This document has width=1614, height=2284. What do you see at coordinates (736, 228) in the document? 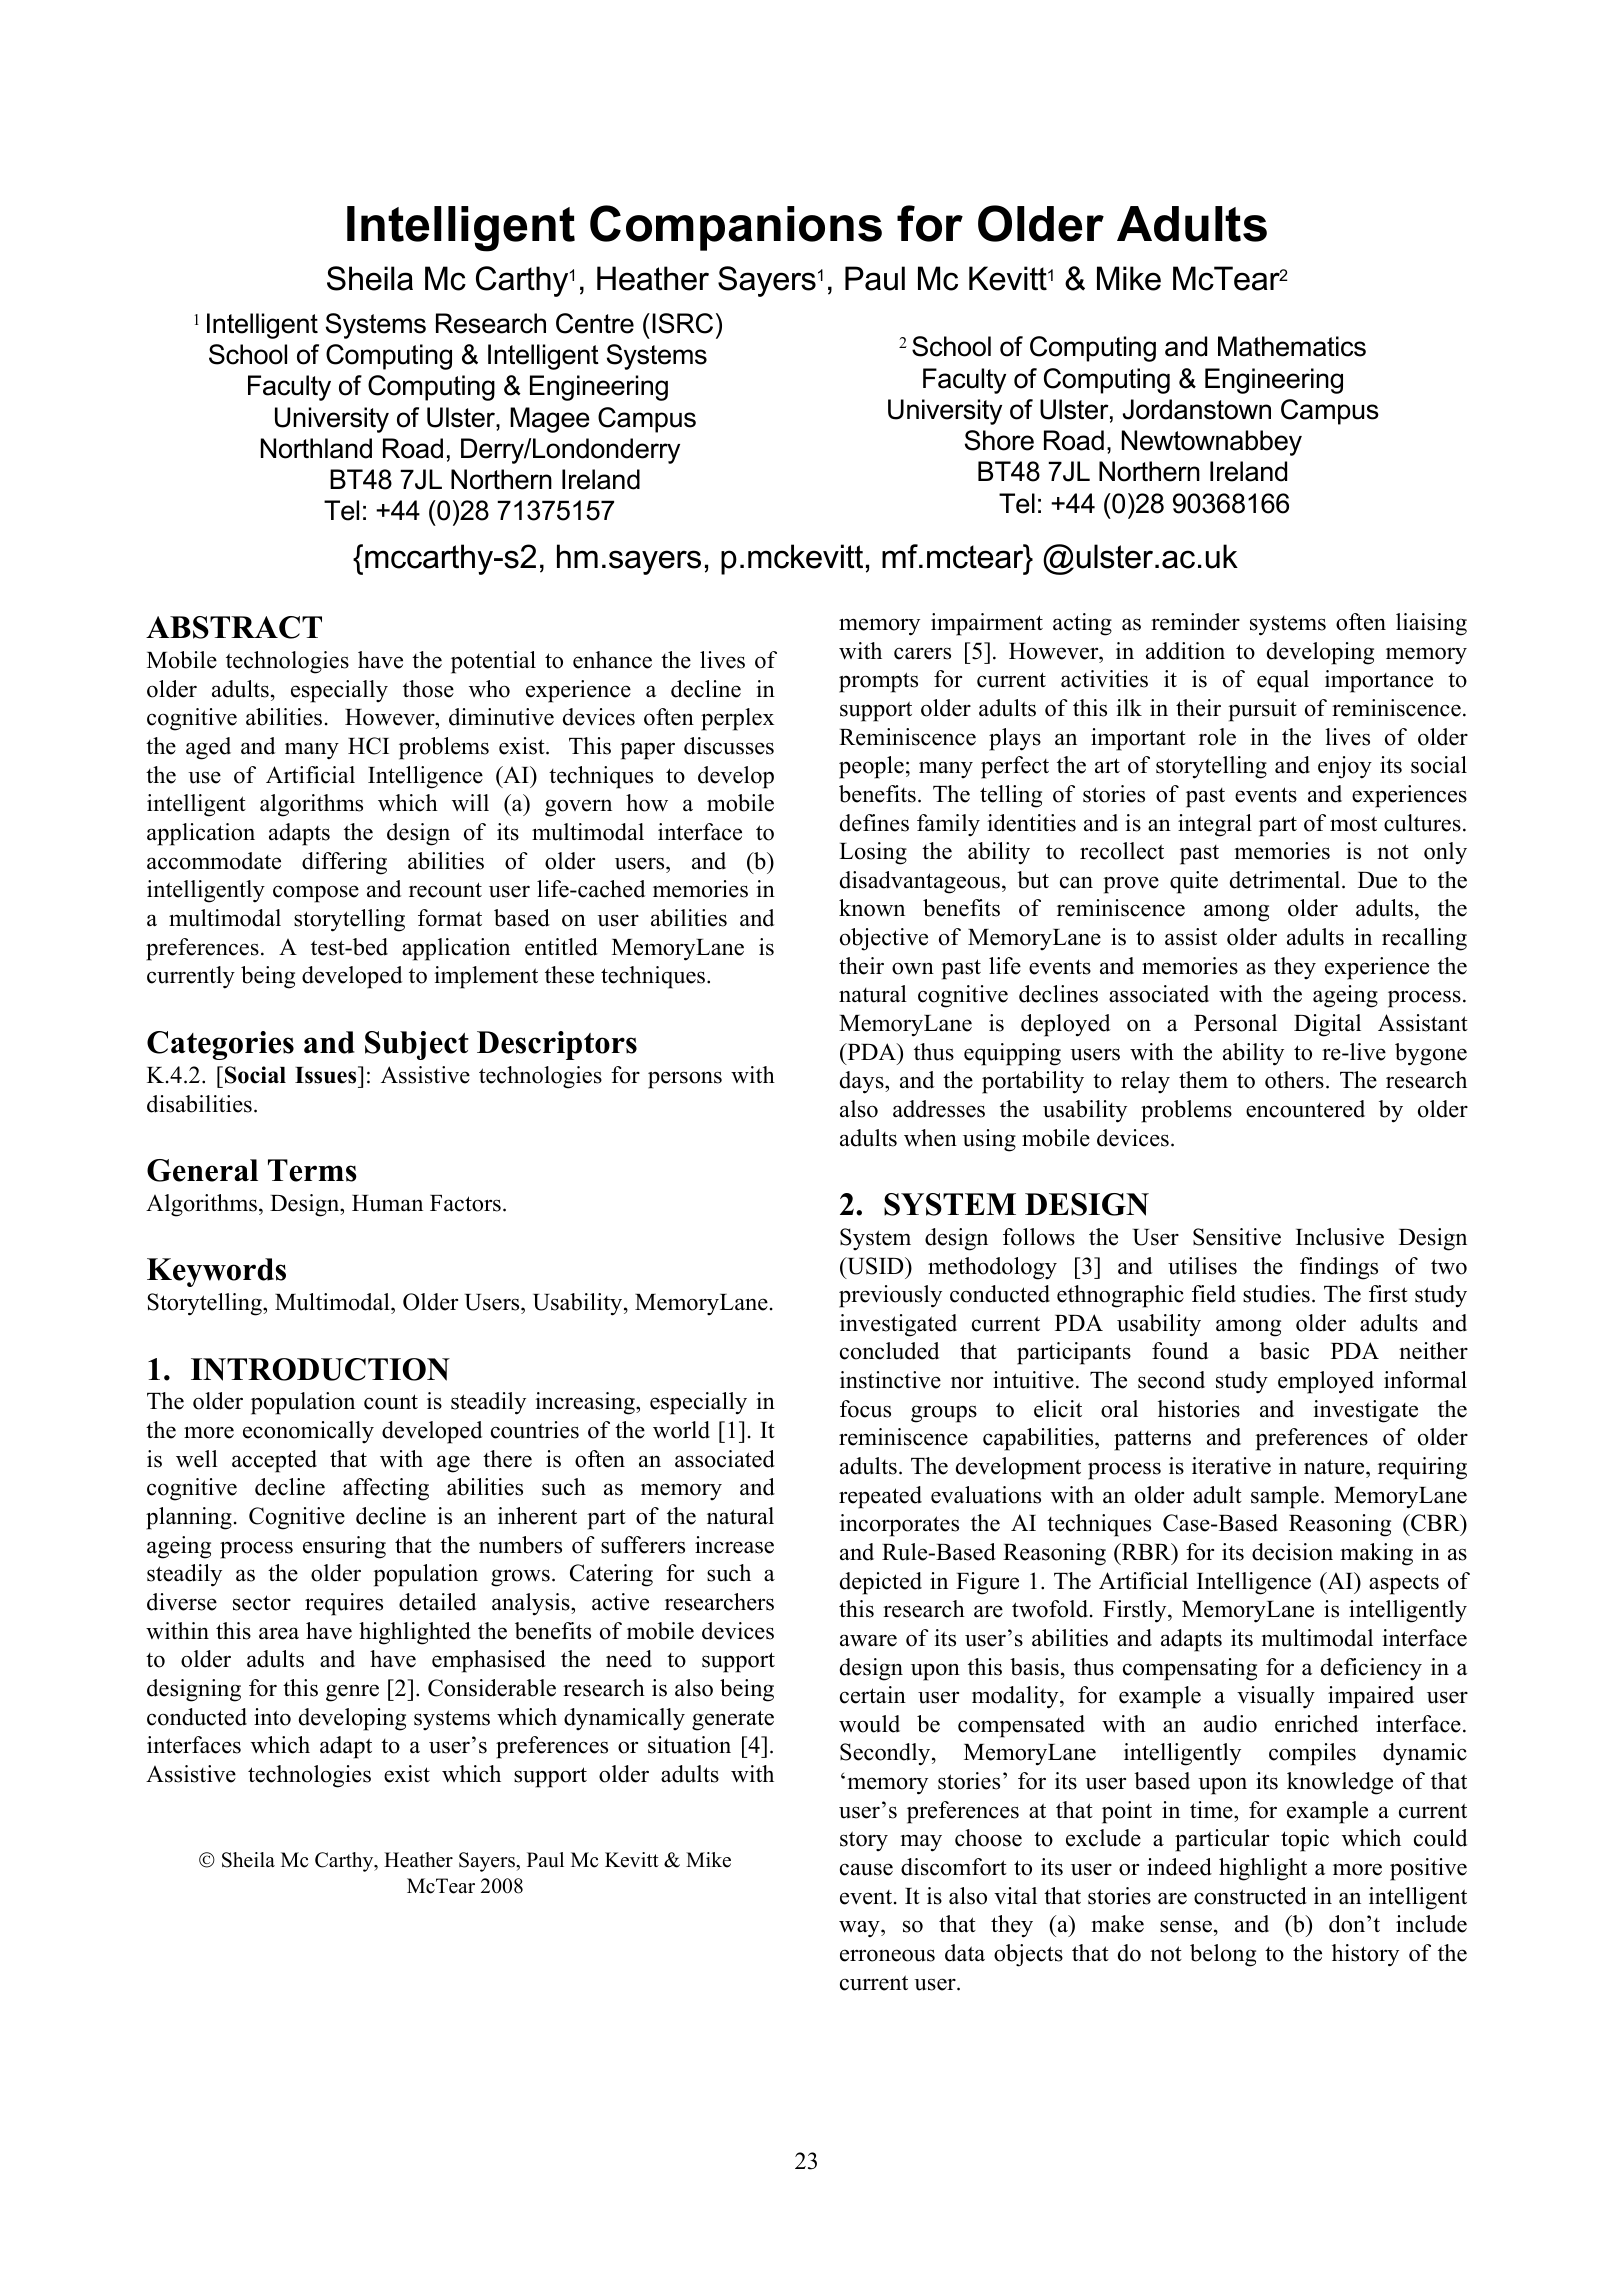
I see `Companions` at bounding box center [736, 228].
